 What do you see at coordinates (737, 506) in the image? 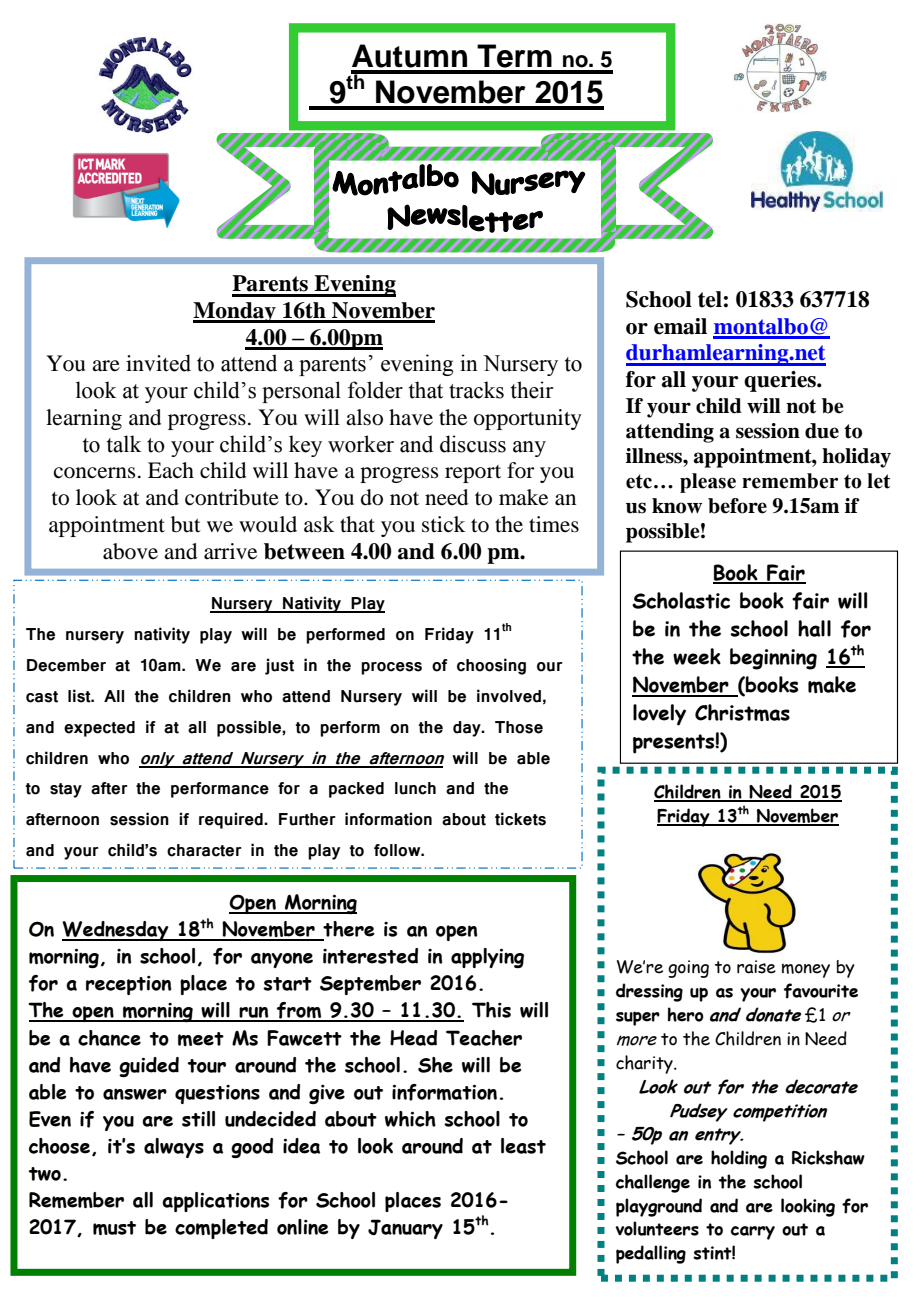
I see `before` at bounding box center [737, 506].
